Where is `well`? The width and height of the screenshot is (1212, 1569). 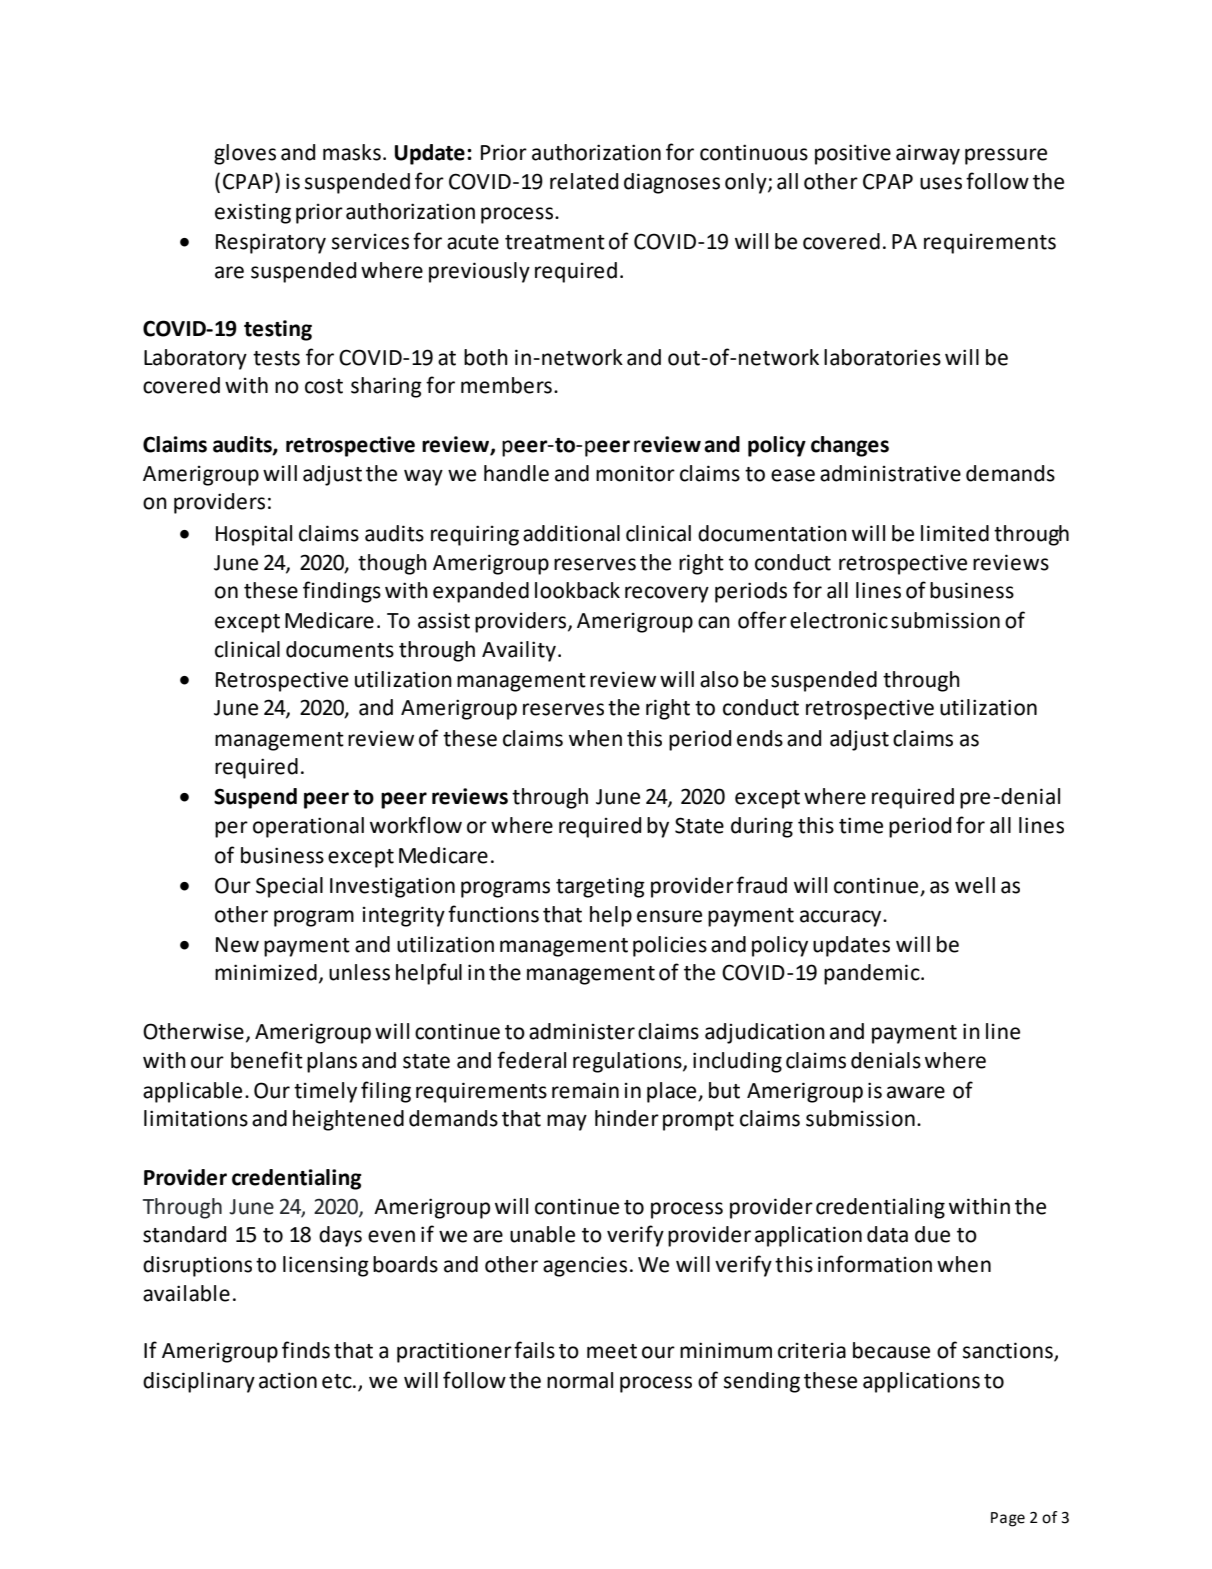 well is located at coordinates (975, 885).
